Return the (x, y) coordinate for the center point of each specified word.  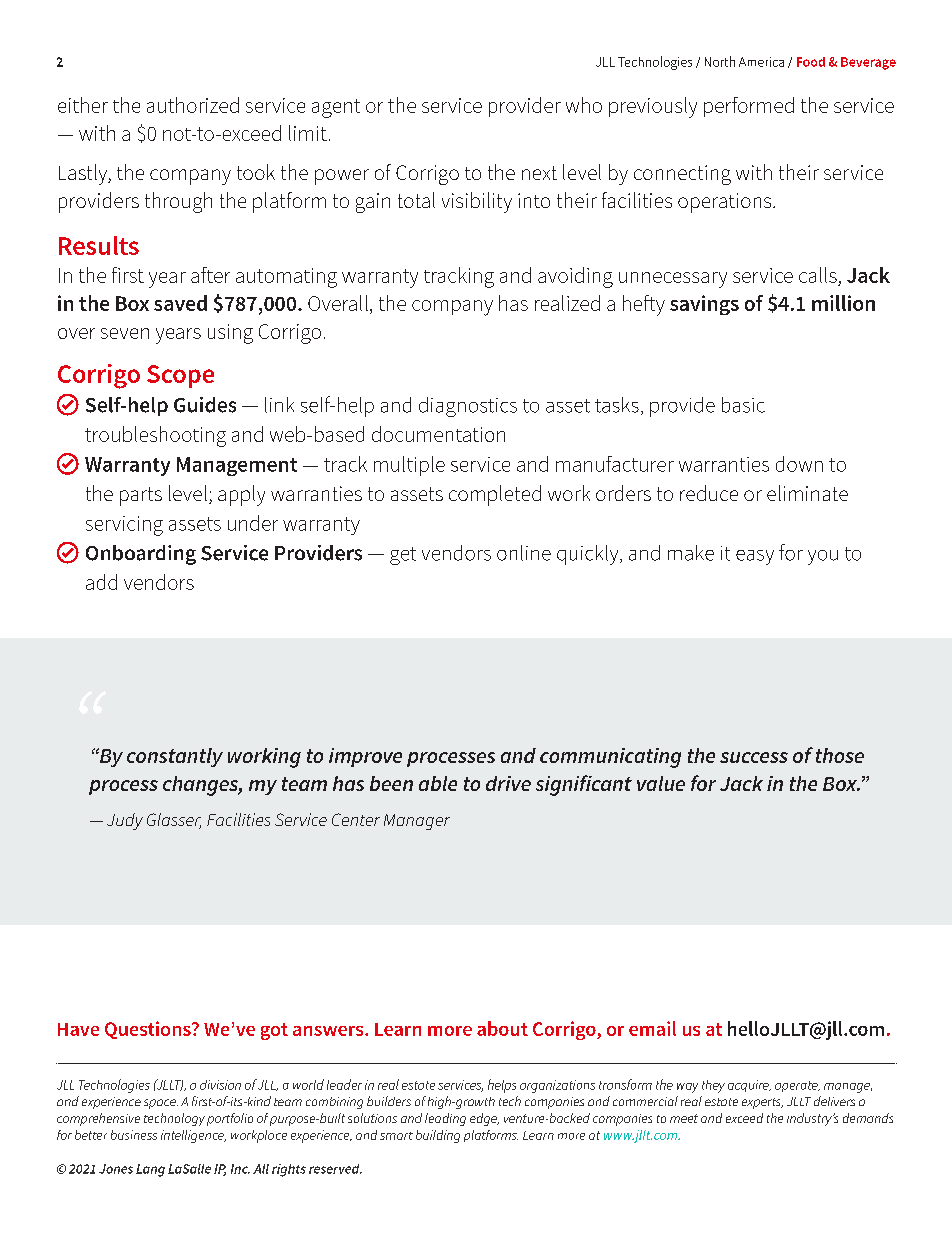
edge (484, 1119)
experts (762, 1103)
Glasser (174, 821)
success (754, 757)
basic (743, 405)
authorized (193, 105)
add (101, 582)
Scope (180, 376)
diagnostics (468, 407)
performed (749, 107)
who (584, 105)
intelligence (193, 1136)
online (524, 553)
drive (508, 783)
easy (755, 557)
